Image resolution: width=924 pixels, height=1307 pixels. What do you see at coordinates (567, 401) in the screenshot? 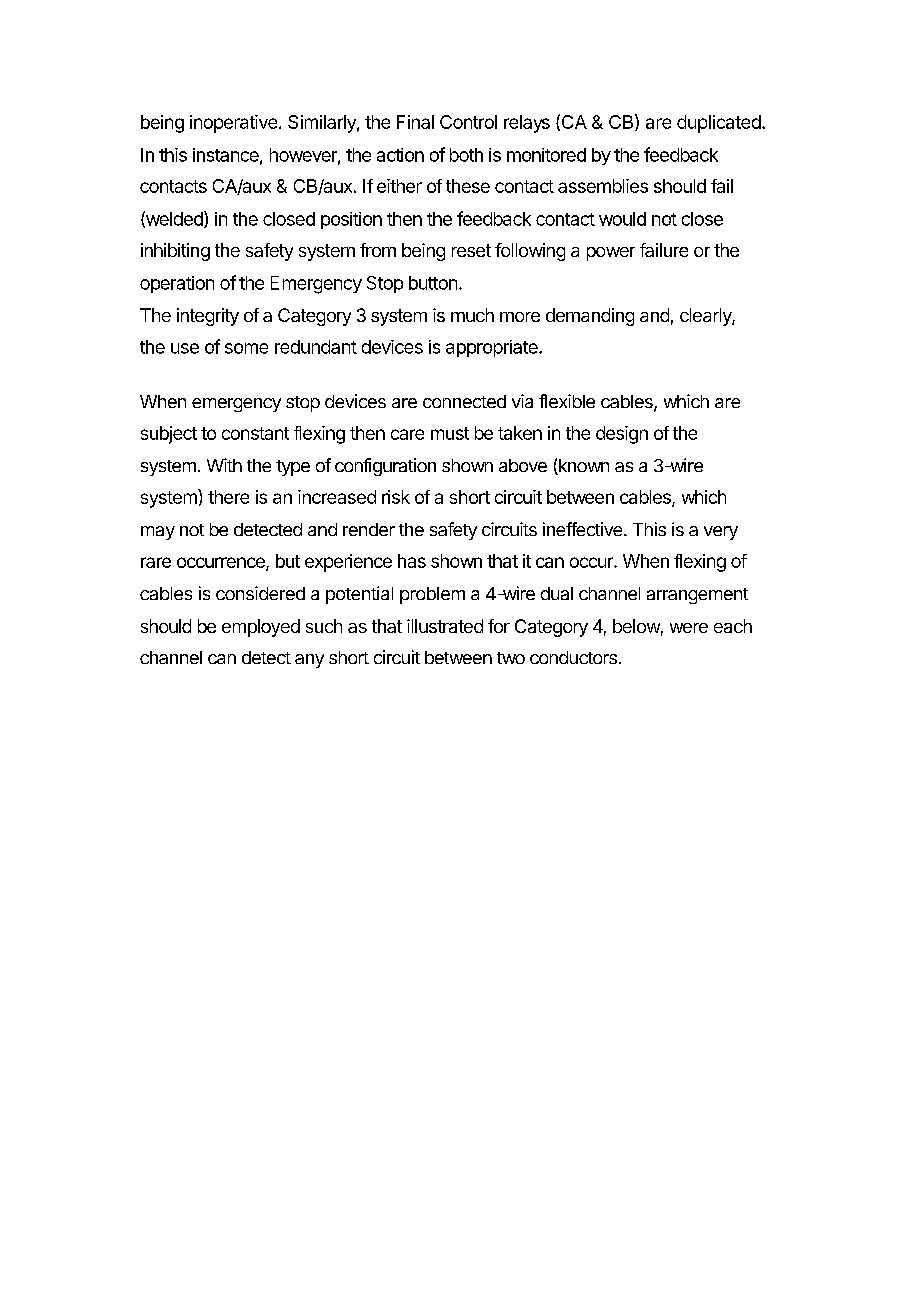
I see `flexible` at bounding box center [567, 401].
